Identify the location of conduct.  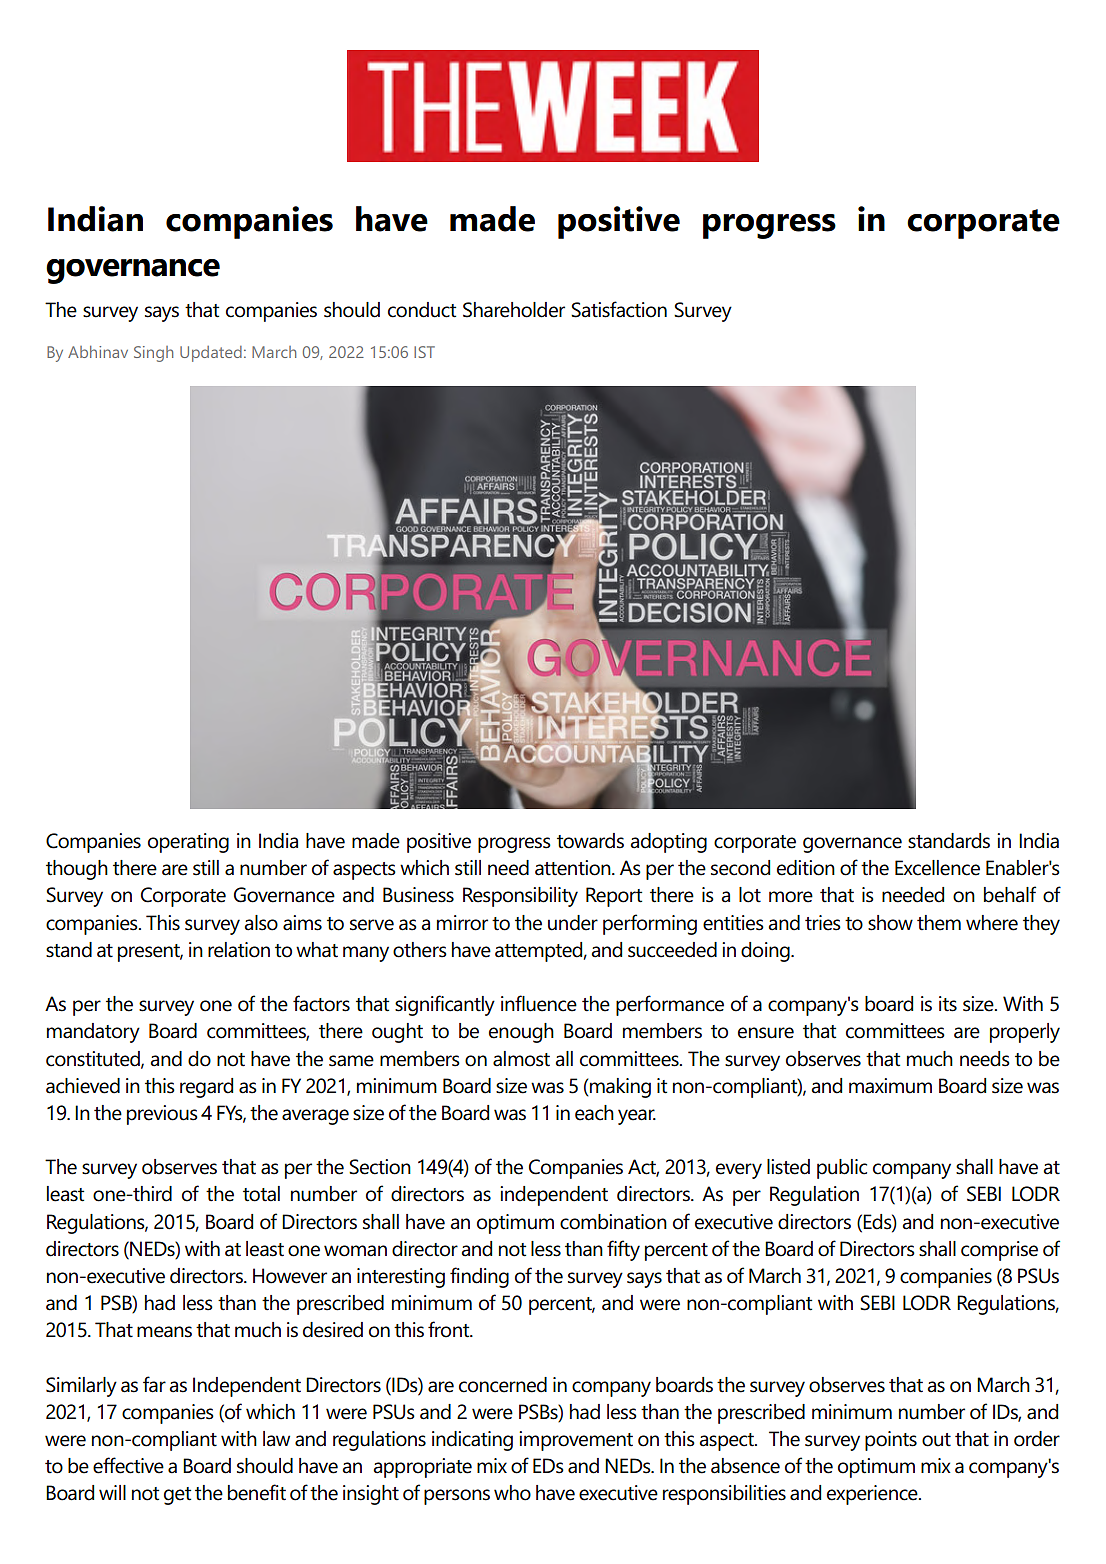
(422, 310).
